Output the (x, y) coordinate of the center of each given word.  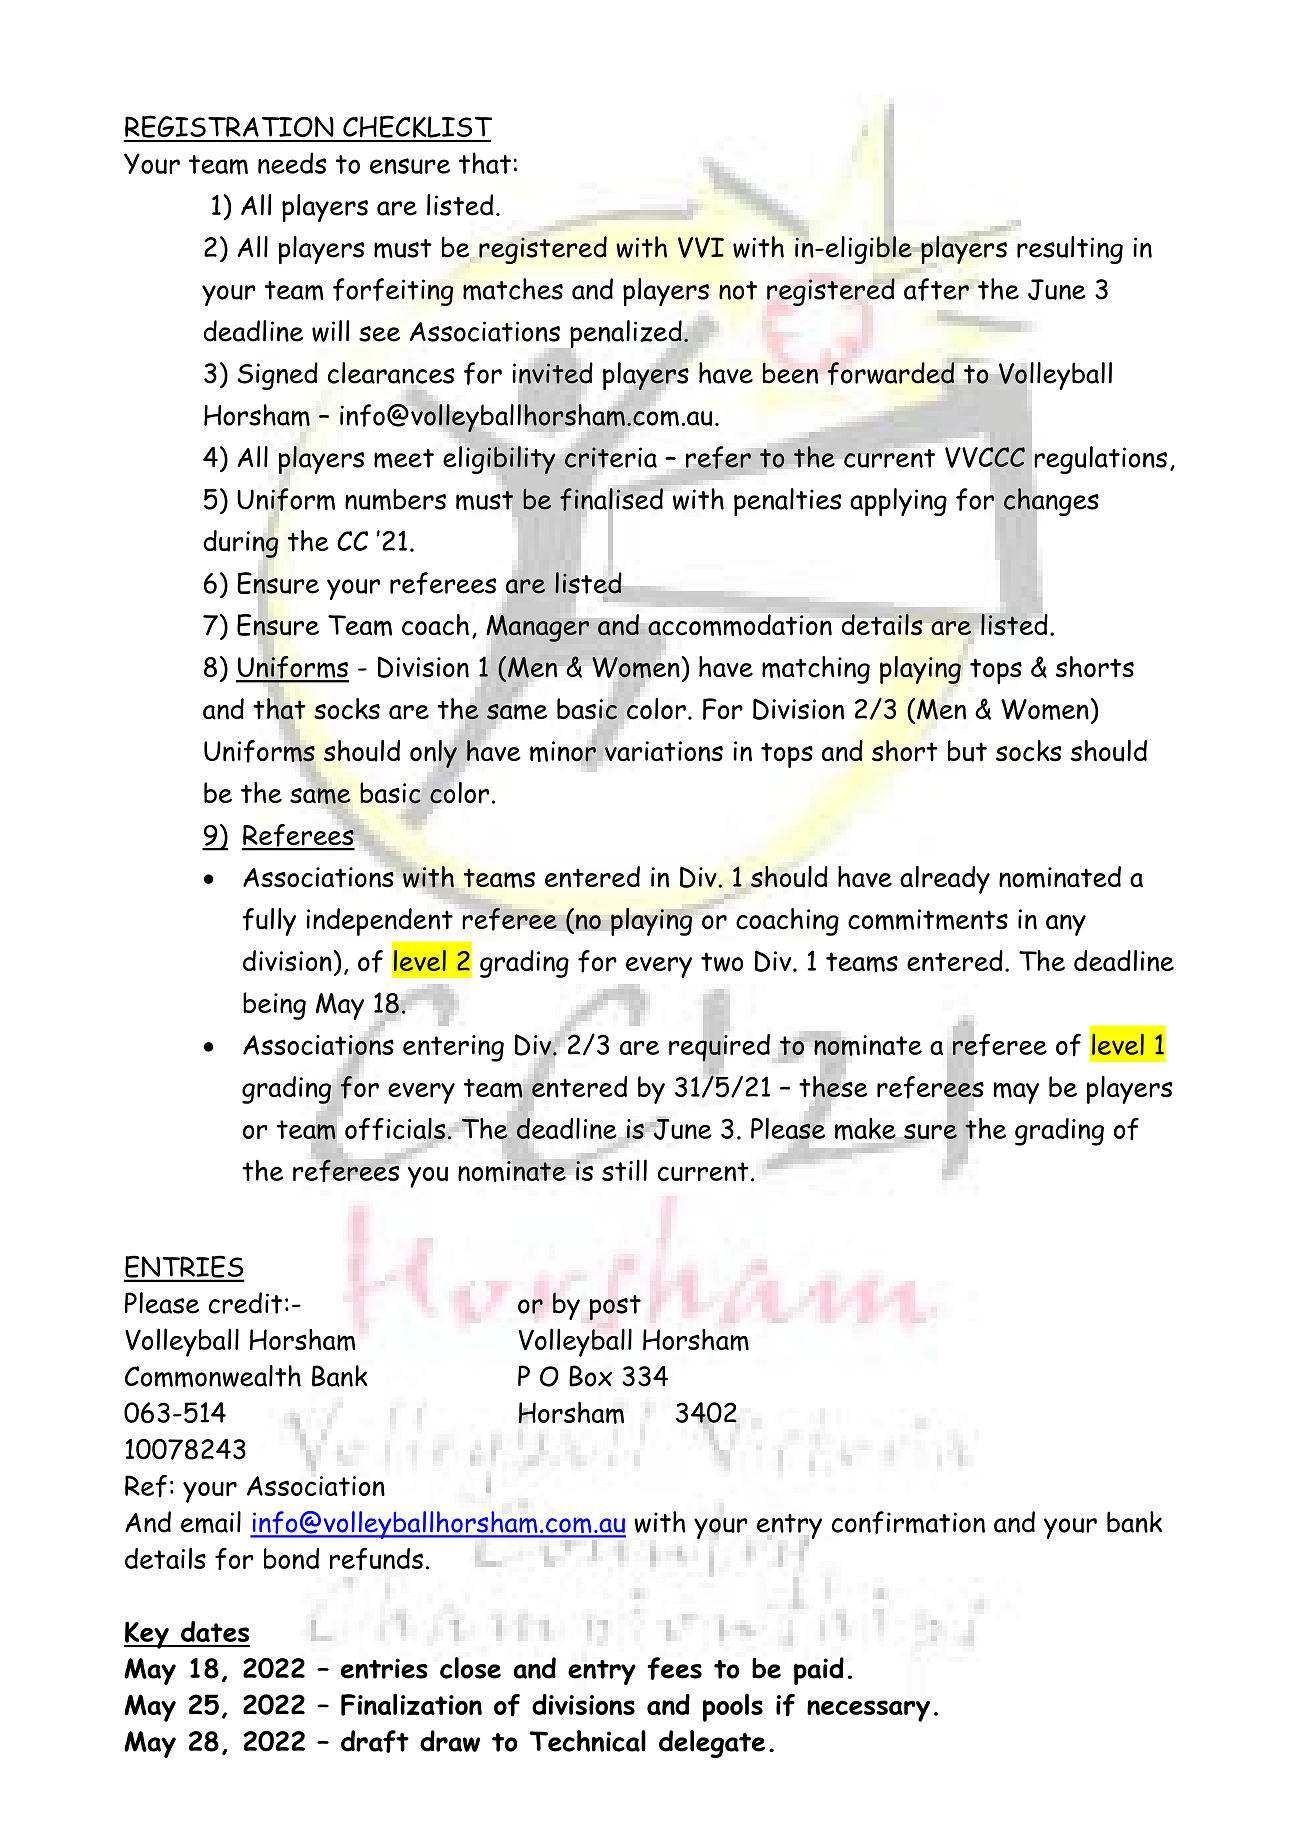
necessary (868, 1711)
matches (513, 289)
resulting (1070, 250)
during (241, 543)
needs (292, 163)
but (967, 751)
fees (674, 1668)
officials (395, 1129)
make (865, 1129)
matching (816, 670)
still (624, 1170)
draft (375, 1741)
